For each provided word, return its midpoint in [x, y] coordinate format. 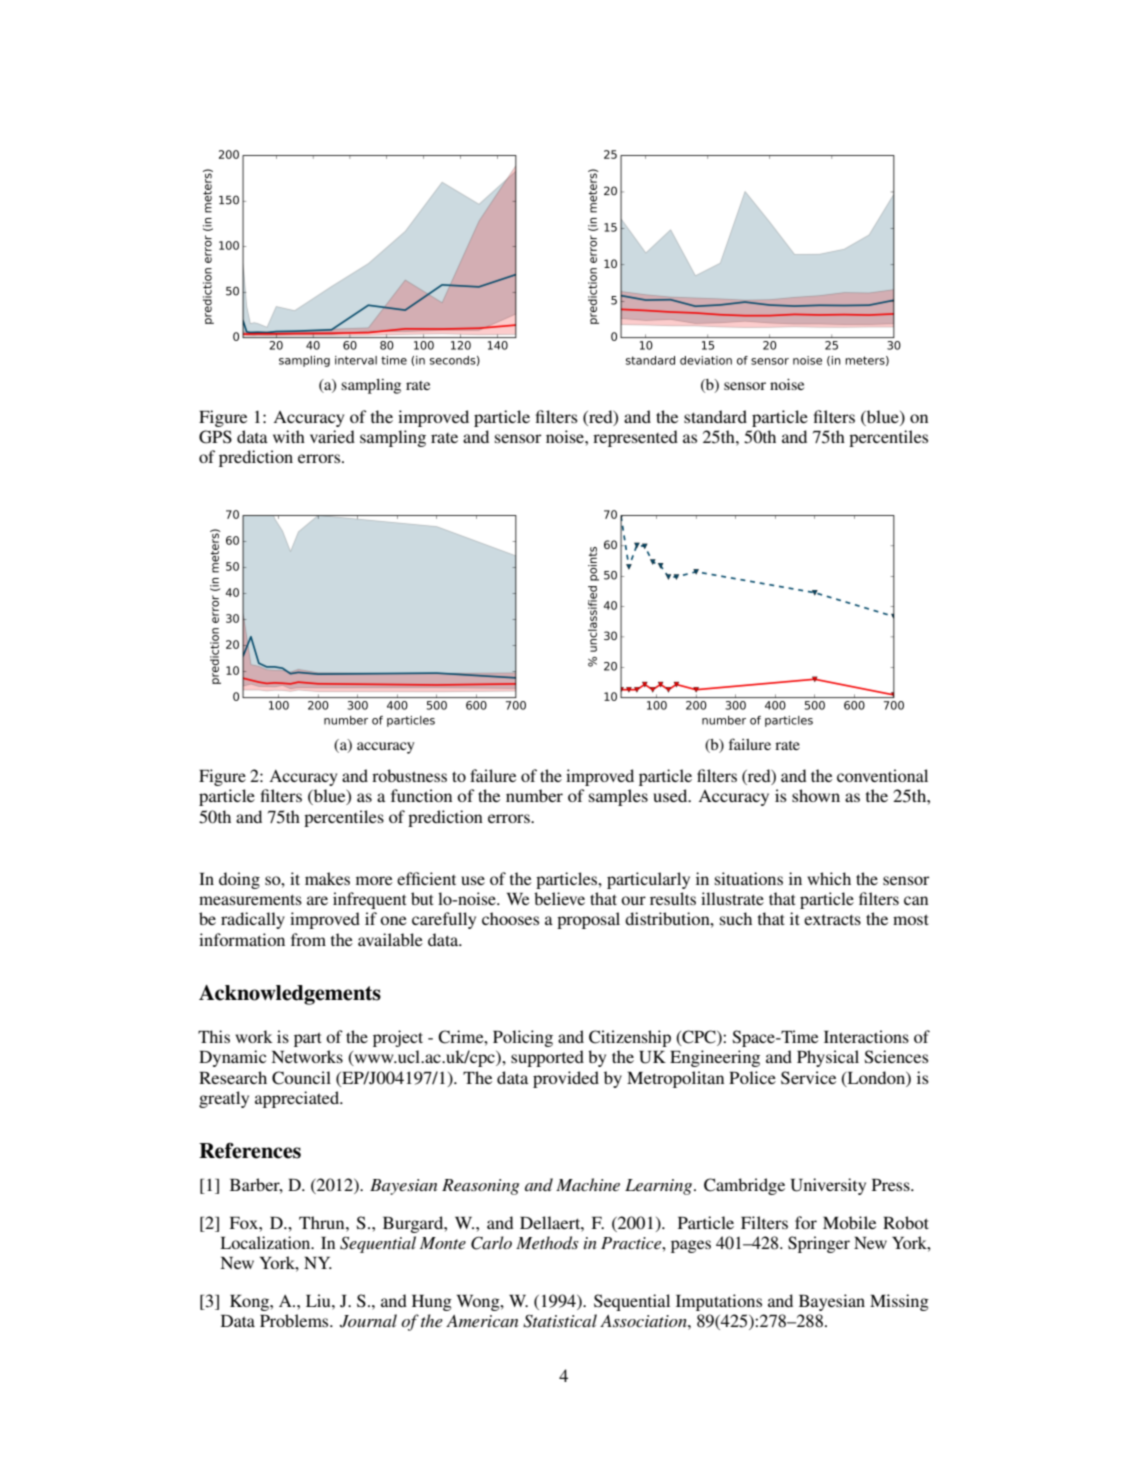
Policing [523, 1038]
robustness [409, 775]
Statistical [560, 1321]
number [534, 795]
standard [715, 416]
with [289, 436]
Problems [295, 1320]
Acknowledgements [290, 995]
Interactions [866, 1036]
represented [635, 438]
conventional [882, 775]
